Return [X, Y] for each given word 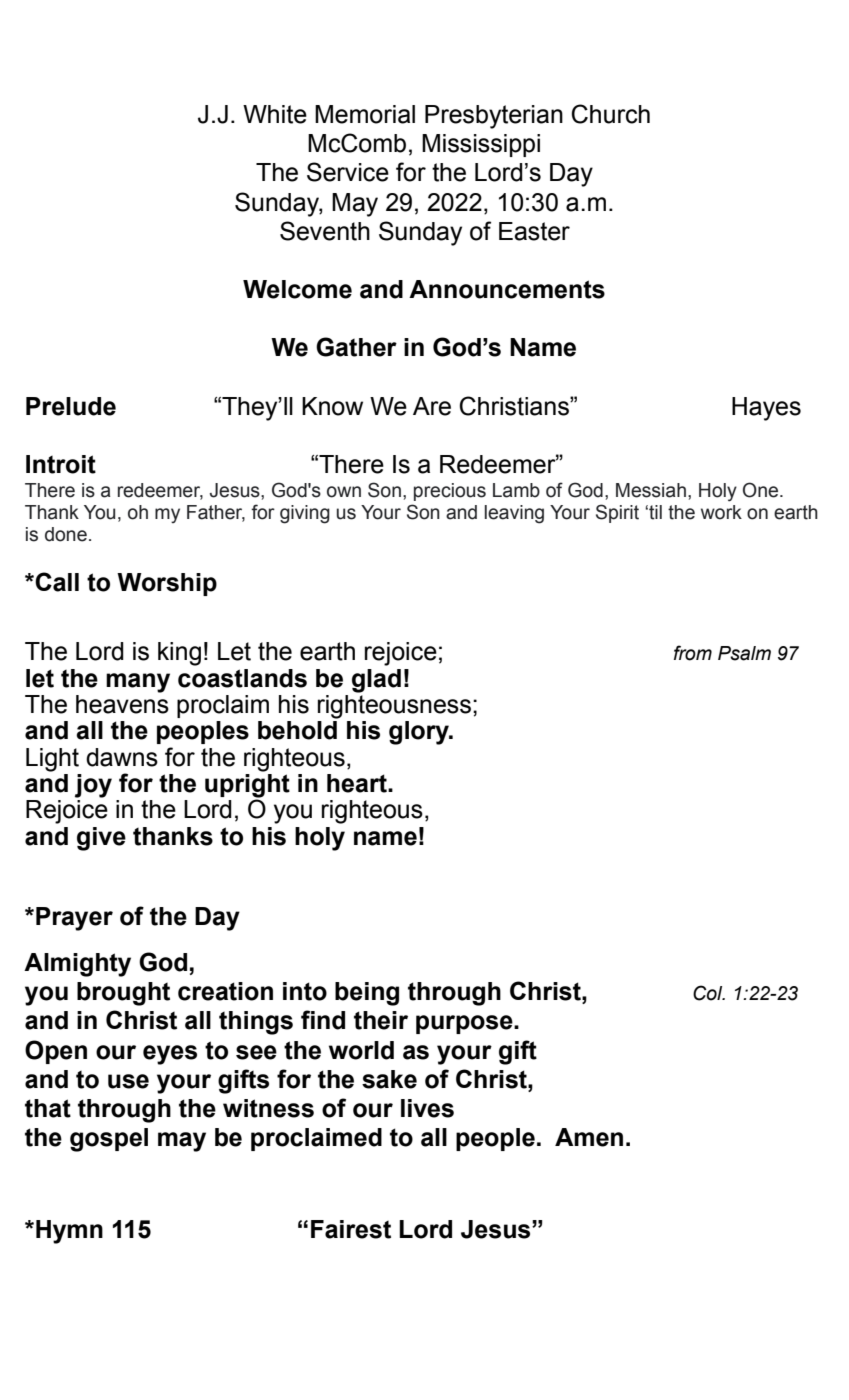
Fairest [351, 1229]
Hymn [69, 1232]
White [275, 114]
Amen [589, 1137]
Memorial [365, 114]
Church [611, 114]
